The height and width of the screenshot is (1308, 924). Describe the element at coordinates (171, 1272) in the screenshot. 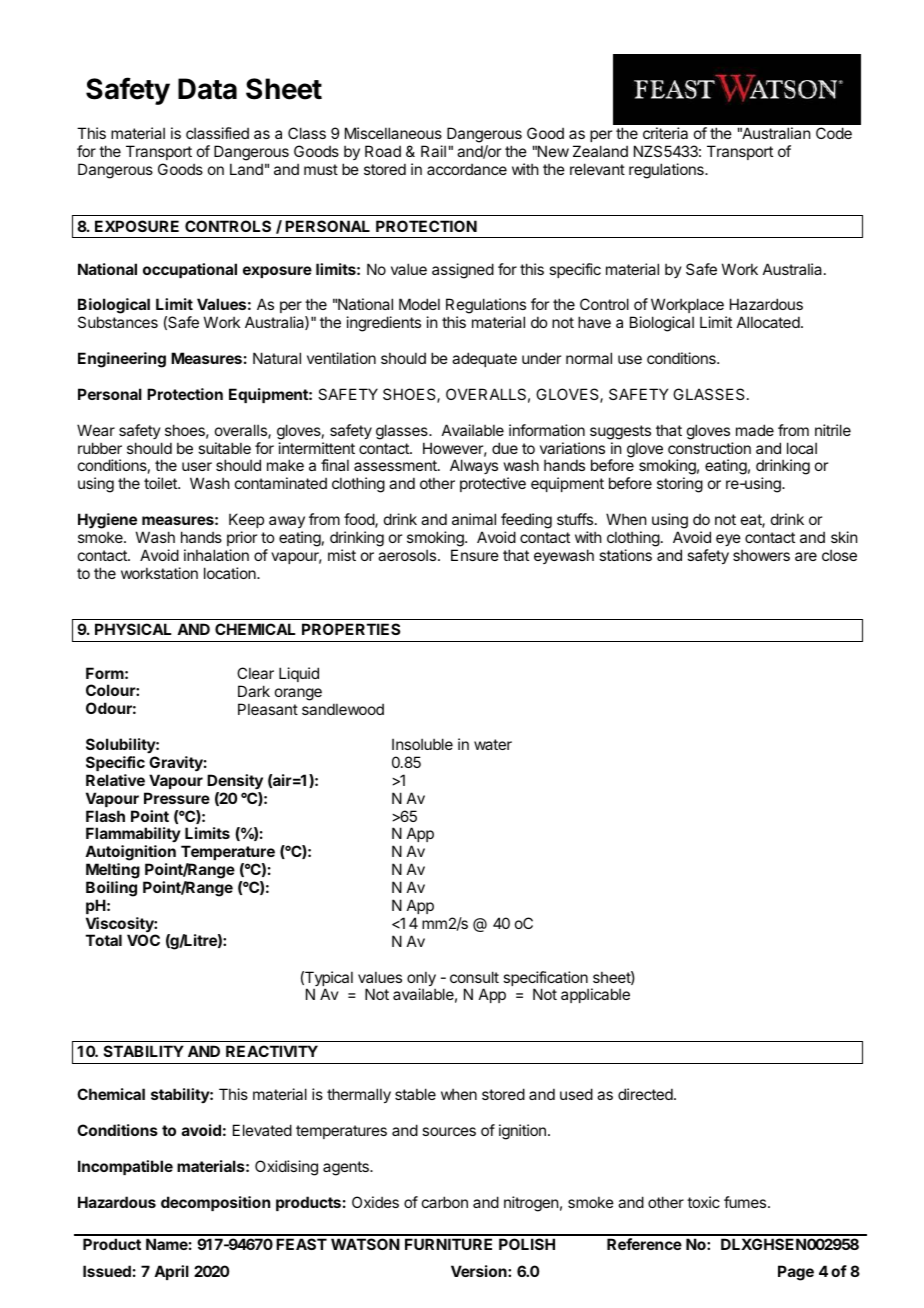

I see `April` at that location.
